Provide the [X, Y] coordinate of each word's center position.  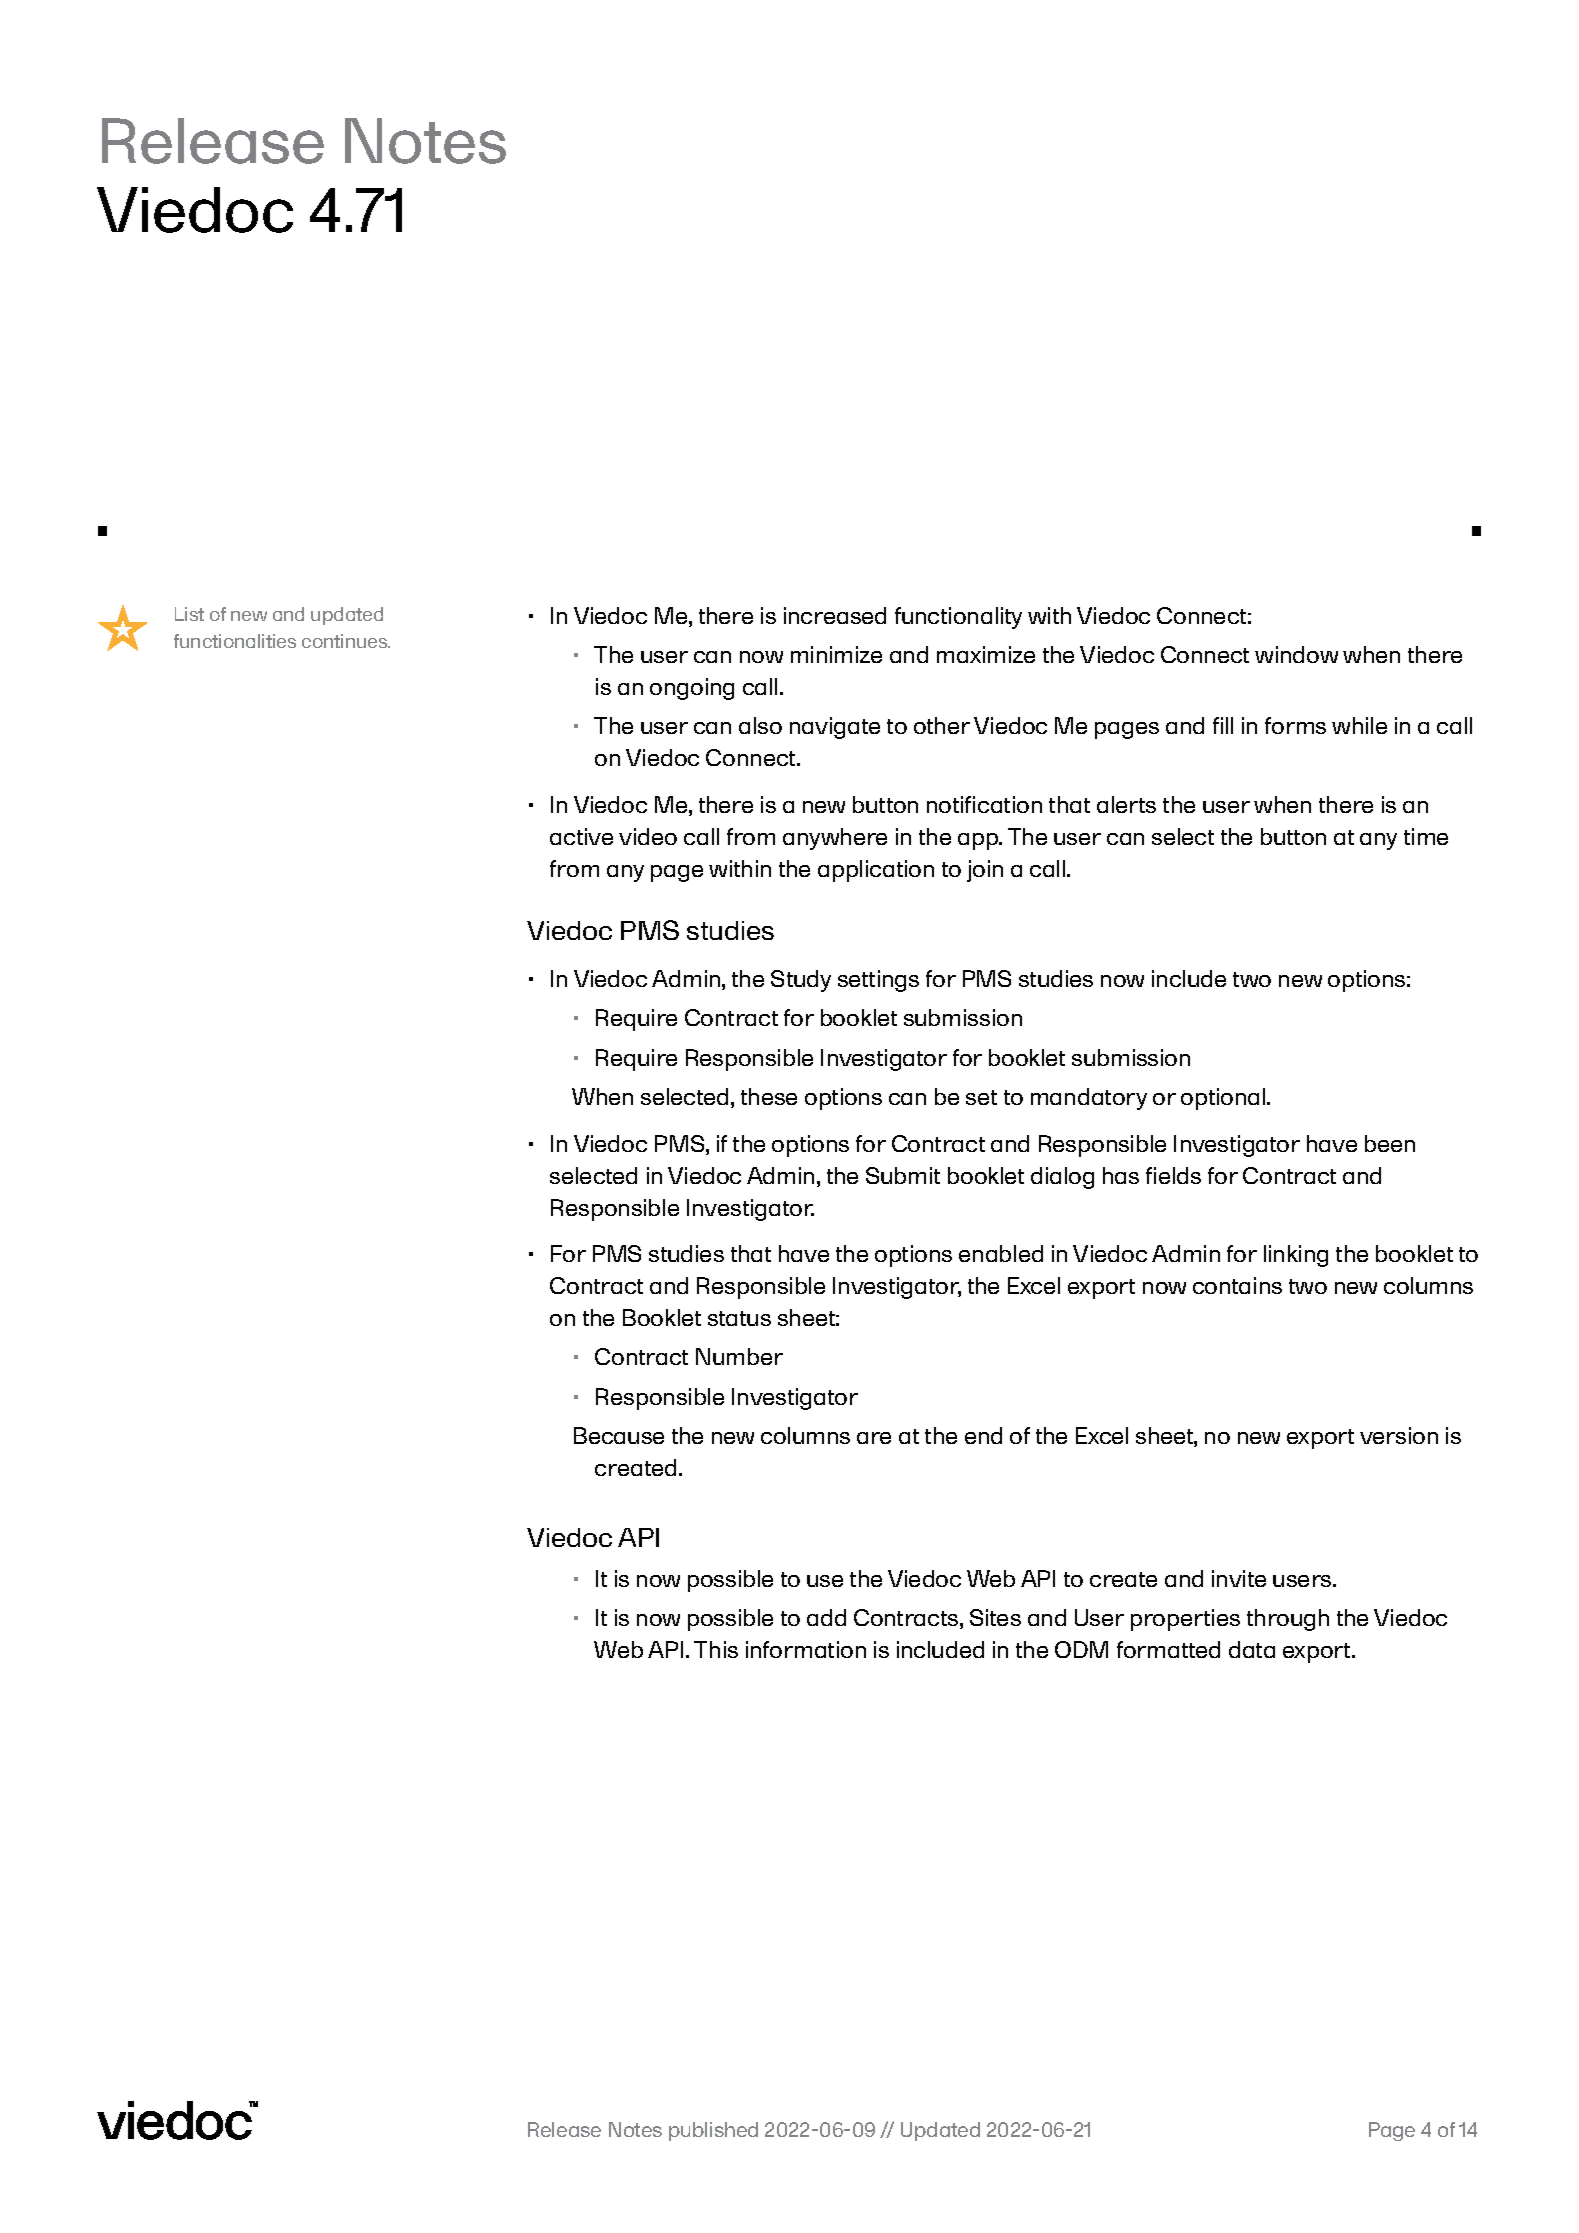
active [581, 836]
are [874, 1438]
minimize [836, 654]
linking [1296, 1256]
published [713, 2131]
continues [346, 641]
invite [1239, 1578]
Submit [903, 1175]
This [716, 1649]
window [1296, 654]
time [1426, 836]
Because [619, 1435]
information [806, 1649]
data [1252, 1649]
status [739, 1318]
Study [801, 981]
